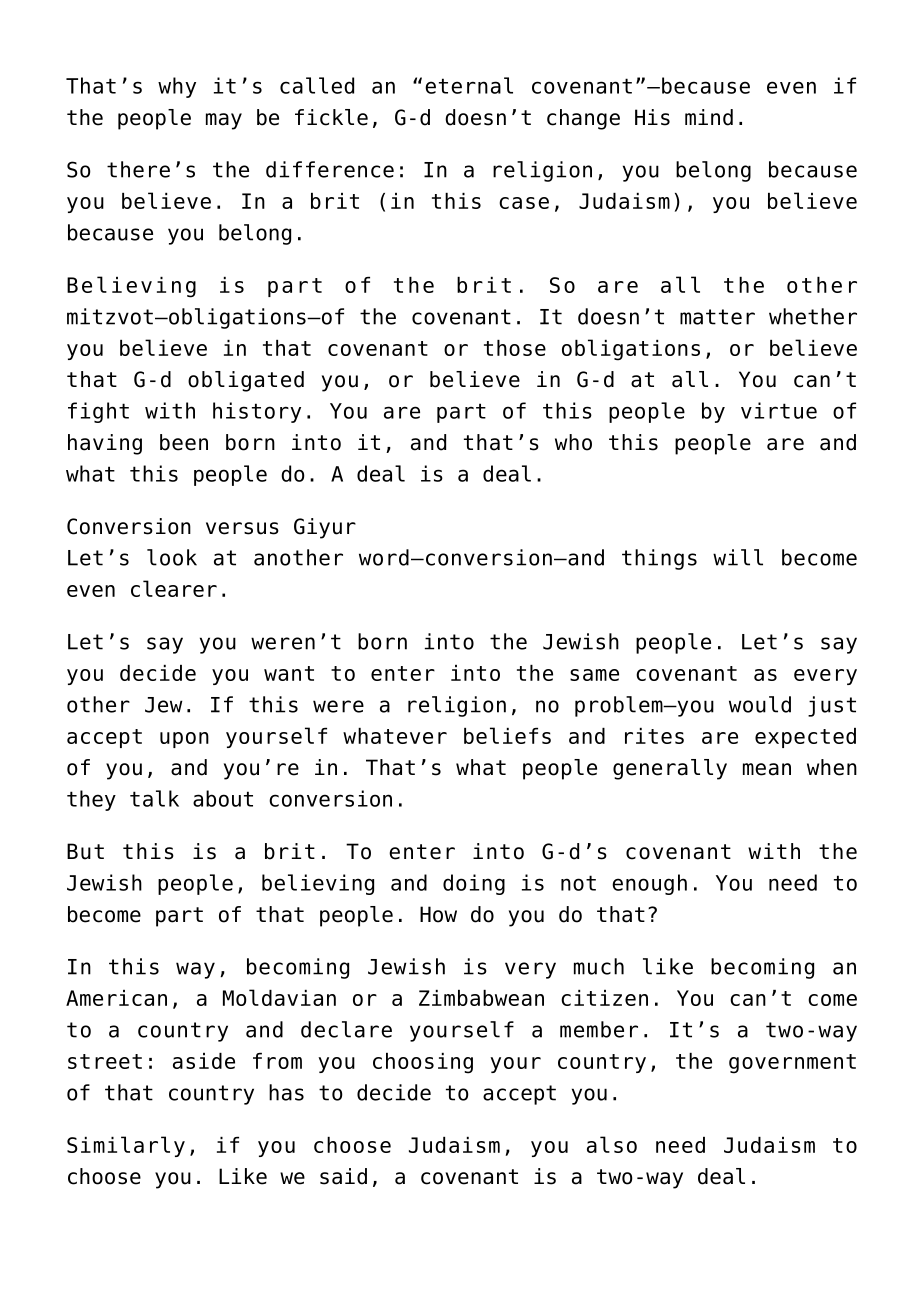 Image resolution: width=924 pixels, height=1308 pixels. What do you see at coordinates (423, 1063) in the document?
I see `choosing` at bounding box center [423, 1063].
